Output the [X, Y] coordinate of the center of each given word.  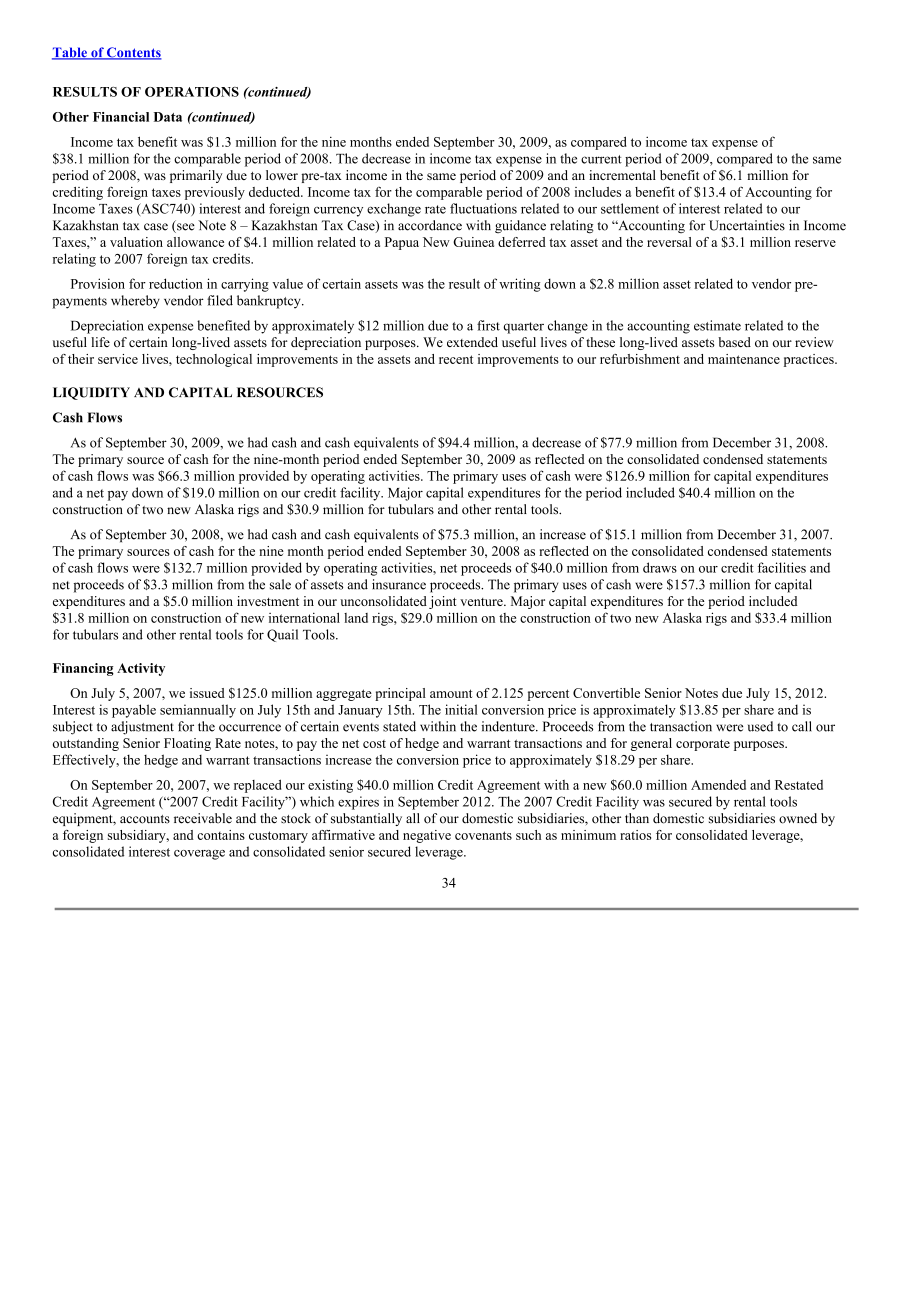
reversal [669, 242]
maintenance [744, 359]
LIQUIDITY [91, 393]
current [601, 159]
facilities [782, 567]
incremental [622, 175]
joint [443, 602]
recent [456, 359]
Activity [141, 669]
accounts [145, 819]
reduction [176, 283]
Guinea [473, 242]
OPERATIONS [192, 92]
